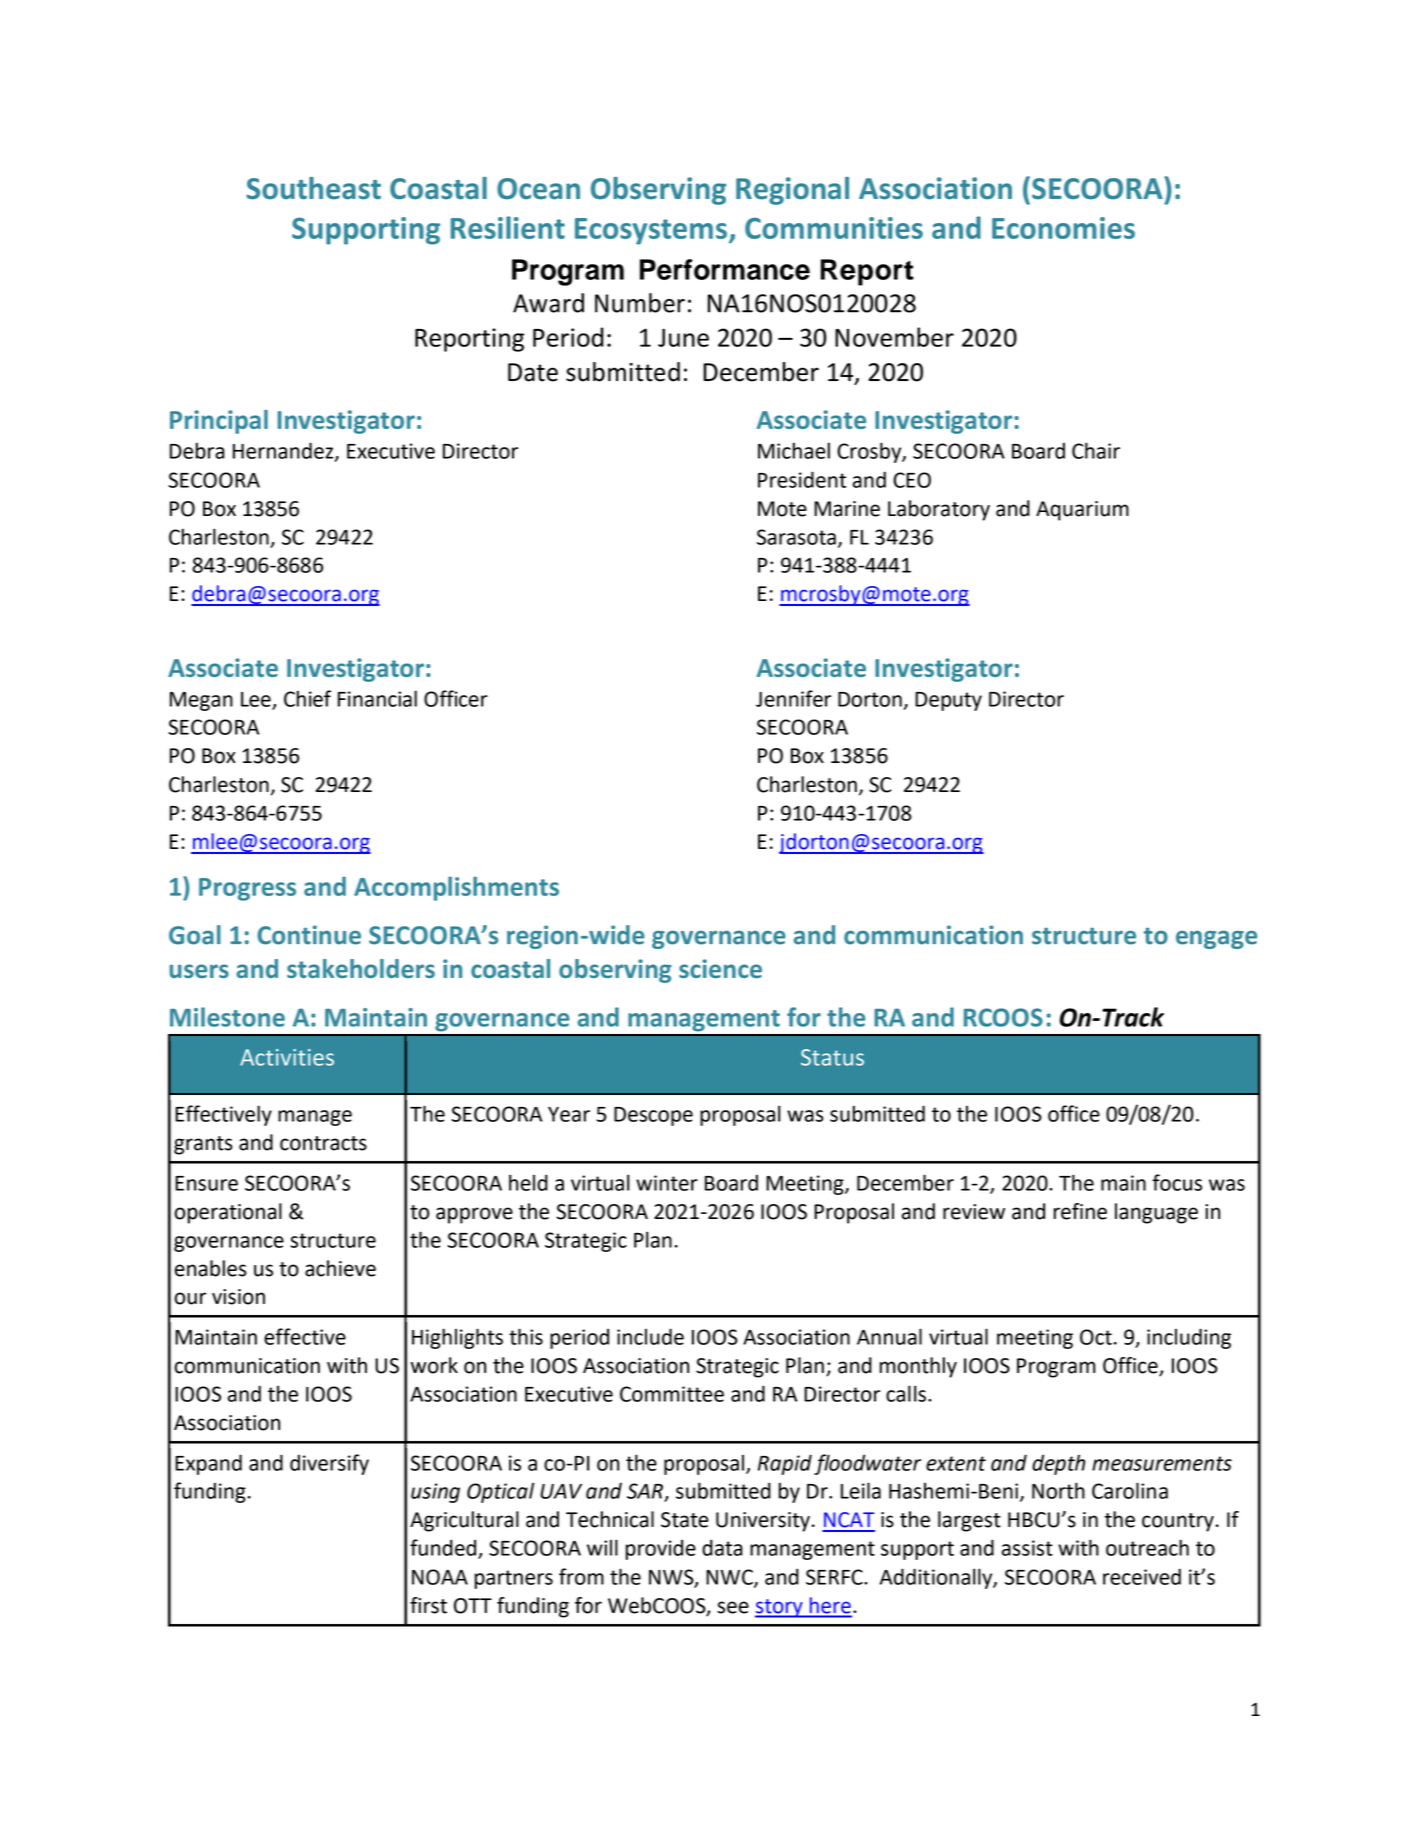 The image size is (1428, 1848). I want to click on Hernandez, so click(284, 451).
